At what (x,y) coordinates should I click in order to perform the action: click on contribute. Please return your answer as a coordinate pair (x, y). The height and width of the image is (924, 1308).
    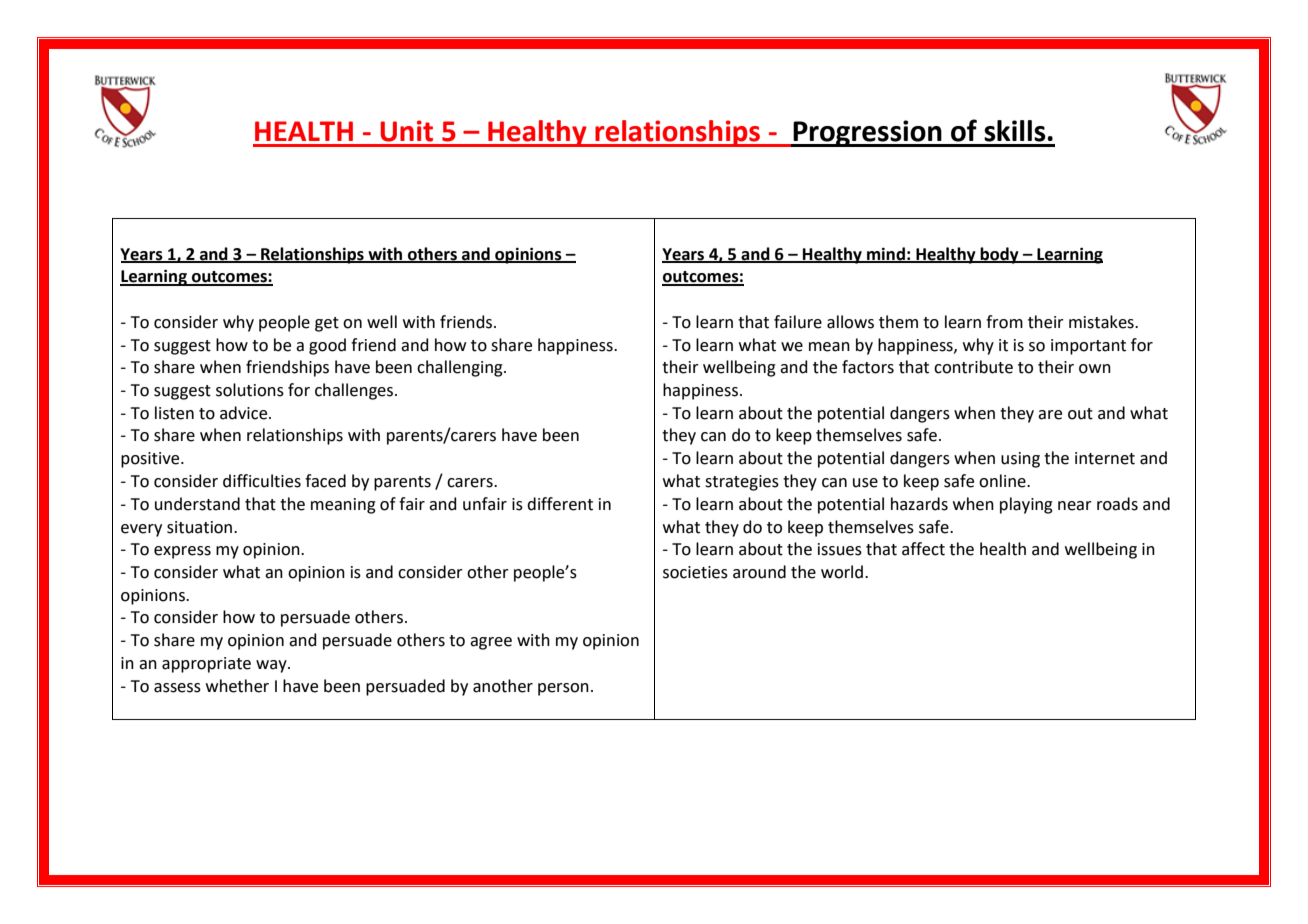
    Looking at the image, I should click on (973, 367).
